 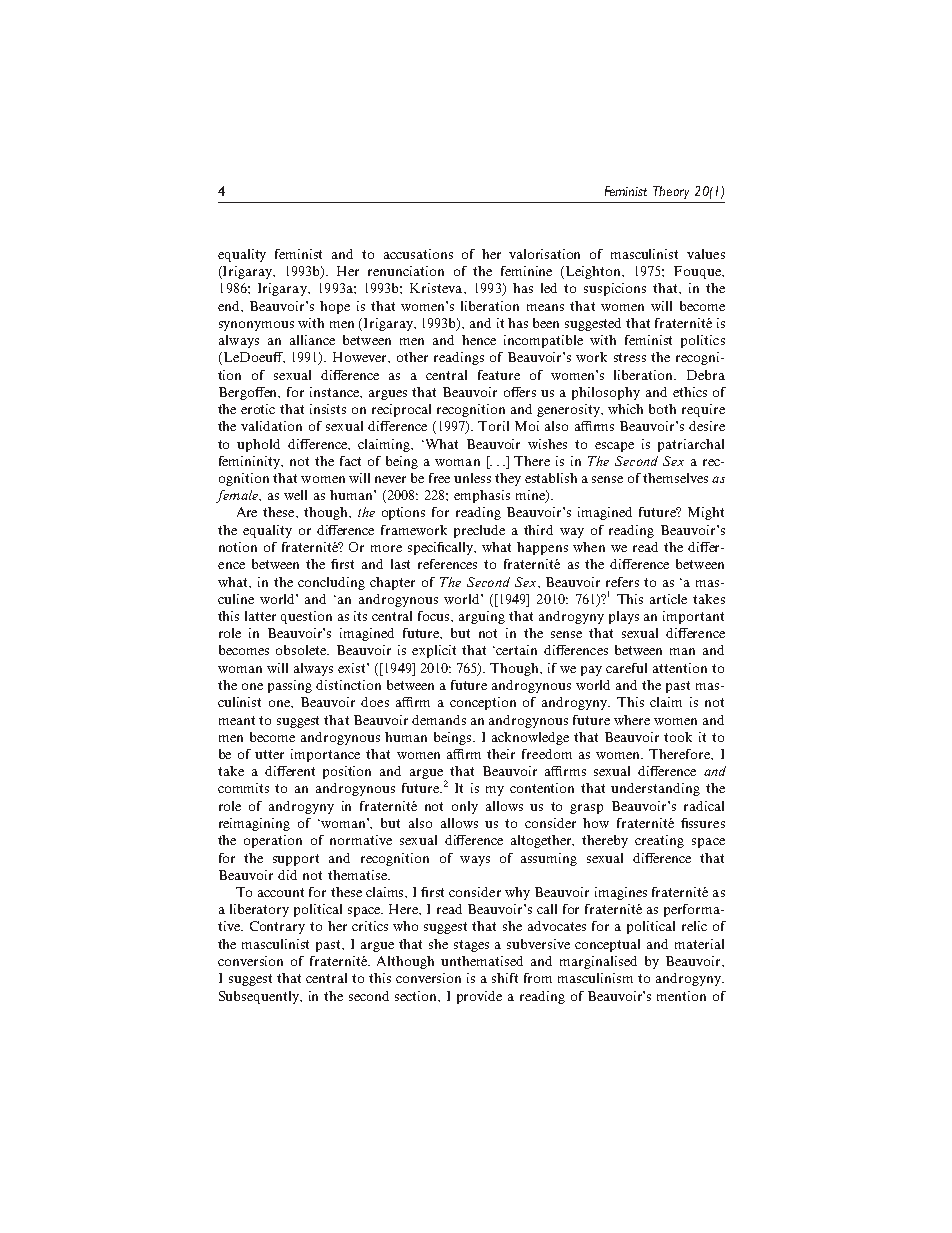 I want to click on arguing, so click(x=482, y=617).
